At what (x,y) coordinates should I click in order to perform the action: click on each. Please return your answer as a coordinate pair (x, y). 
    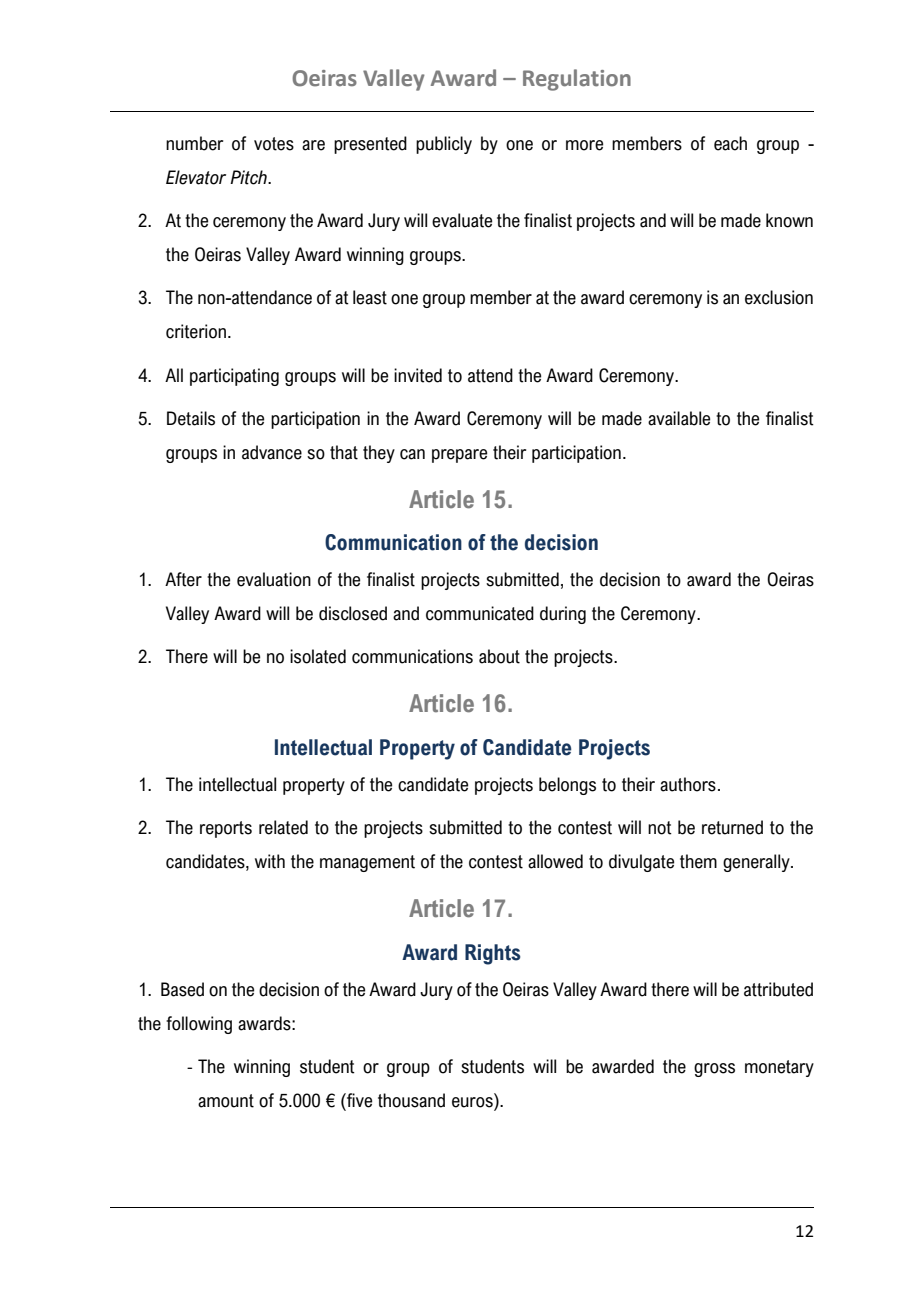
    Looking at the image, I should click on (730, 143).
